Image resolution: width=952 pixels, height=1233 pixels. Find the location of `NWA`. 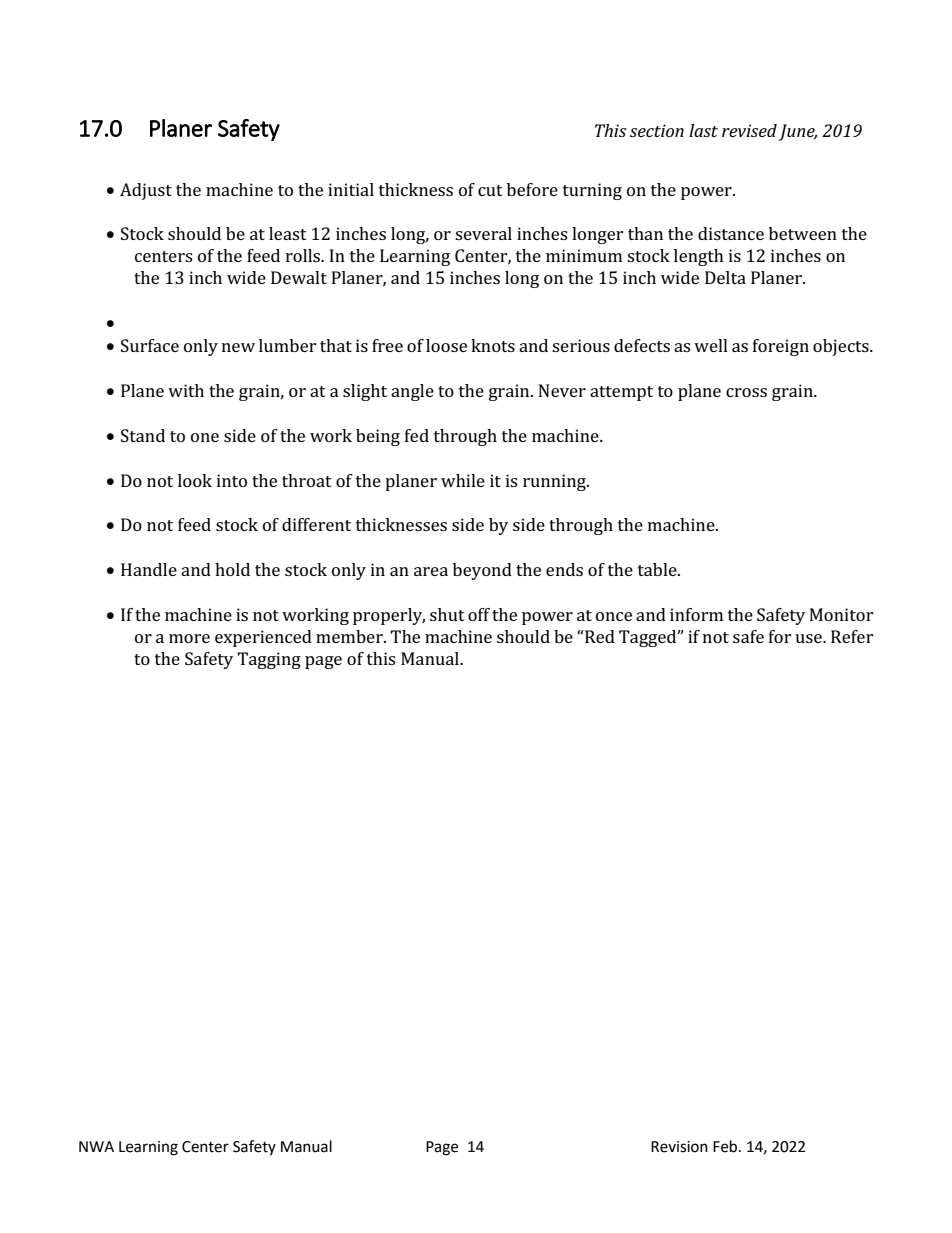

NWA is located at coordinates (96, 1146).
